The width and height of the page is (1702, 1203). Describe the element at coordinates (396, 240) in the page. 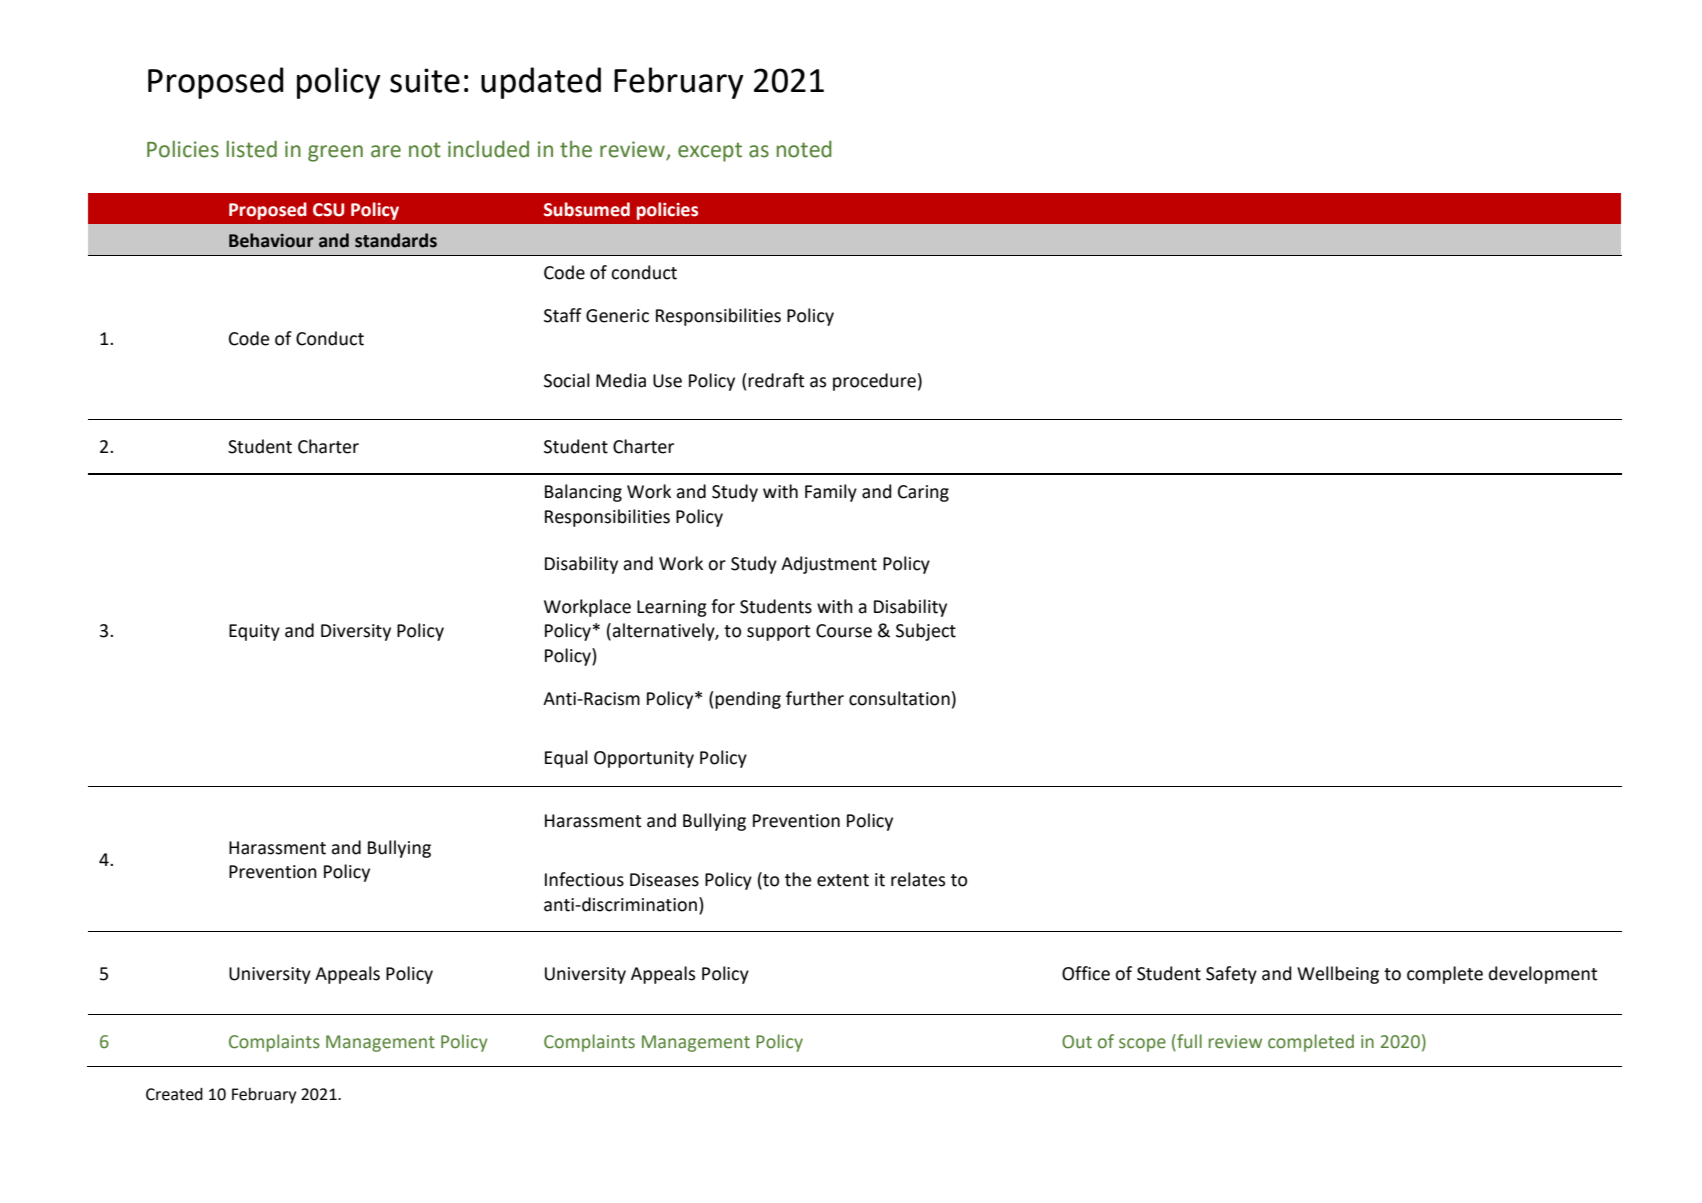

I see `standards` at that location.
